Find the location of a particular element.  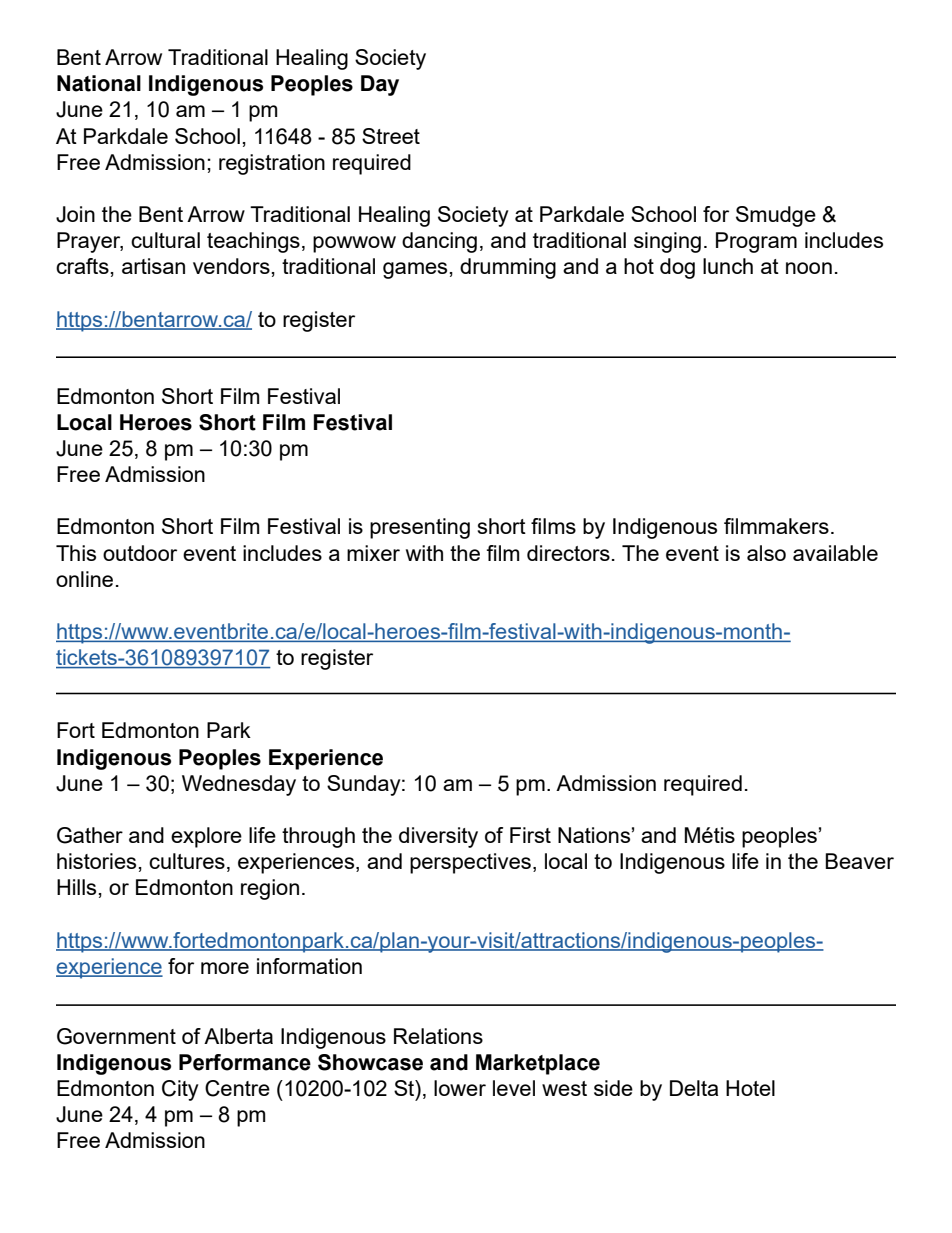

Smudge is located at coordinates (776, 216).
